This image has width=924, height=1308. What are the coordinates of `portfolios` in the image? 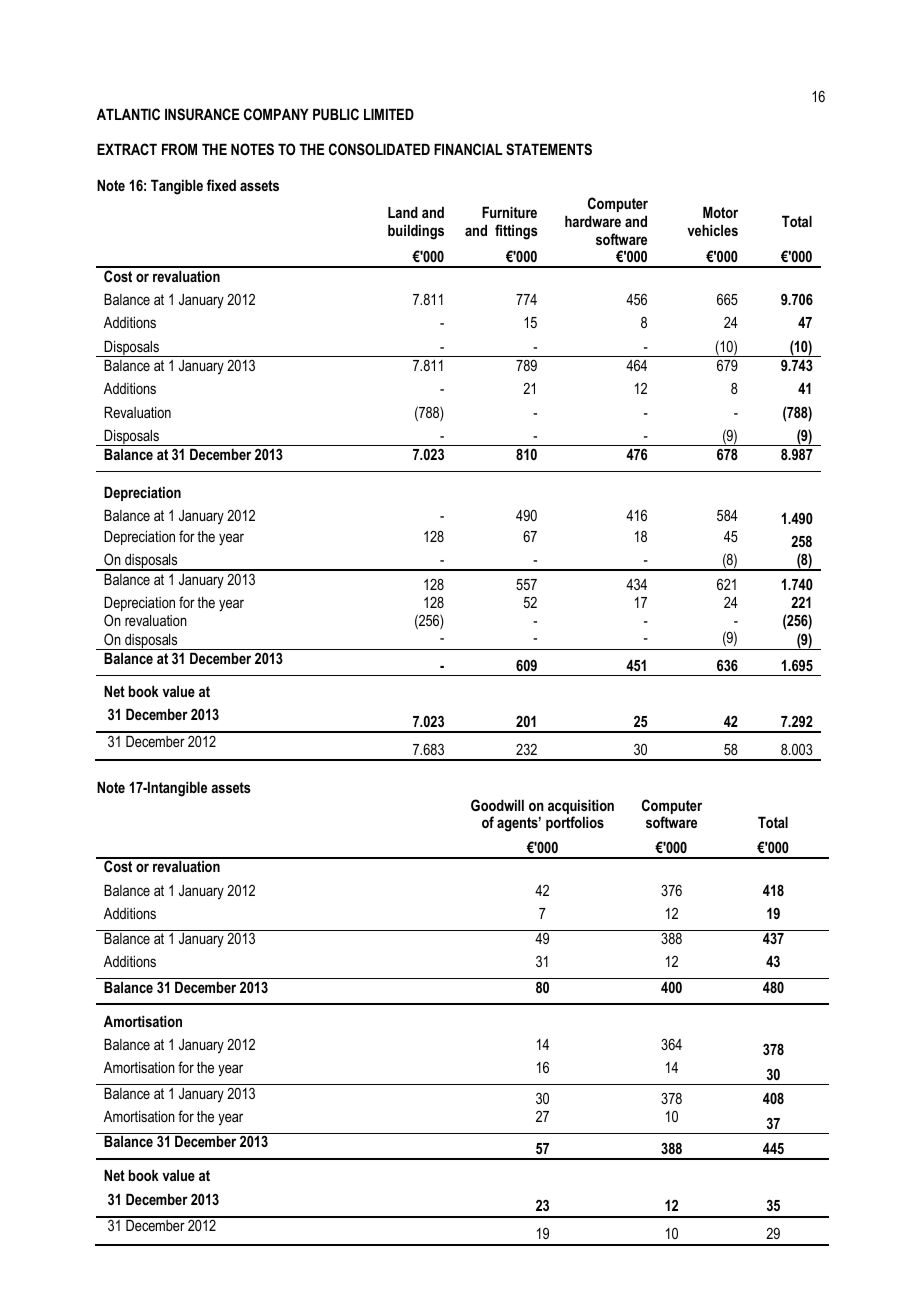 It's located at (575, 823).
